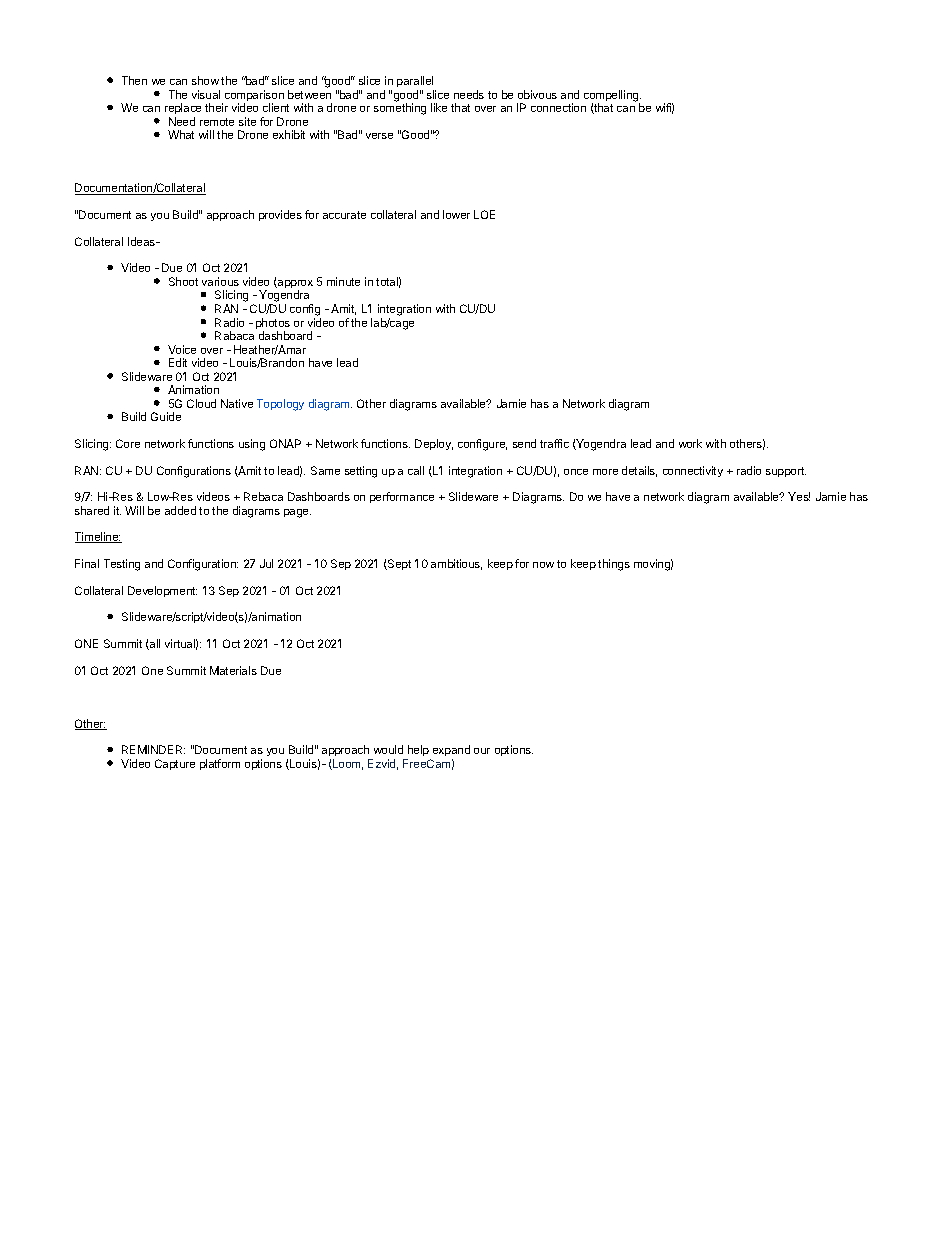 Image resolution: width=952 pixels, height=1233 pixels. Describe the element at coordinates (693, 471) in the image. I see `connectivity` at that location.
